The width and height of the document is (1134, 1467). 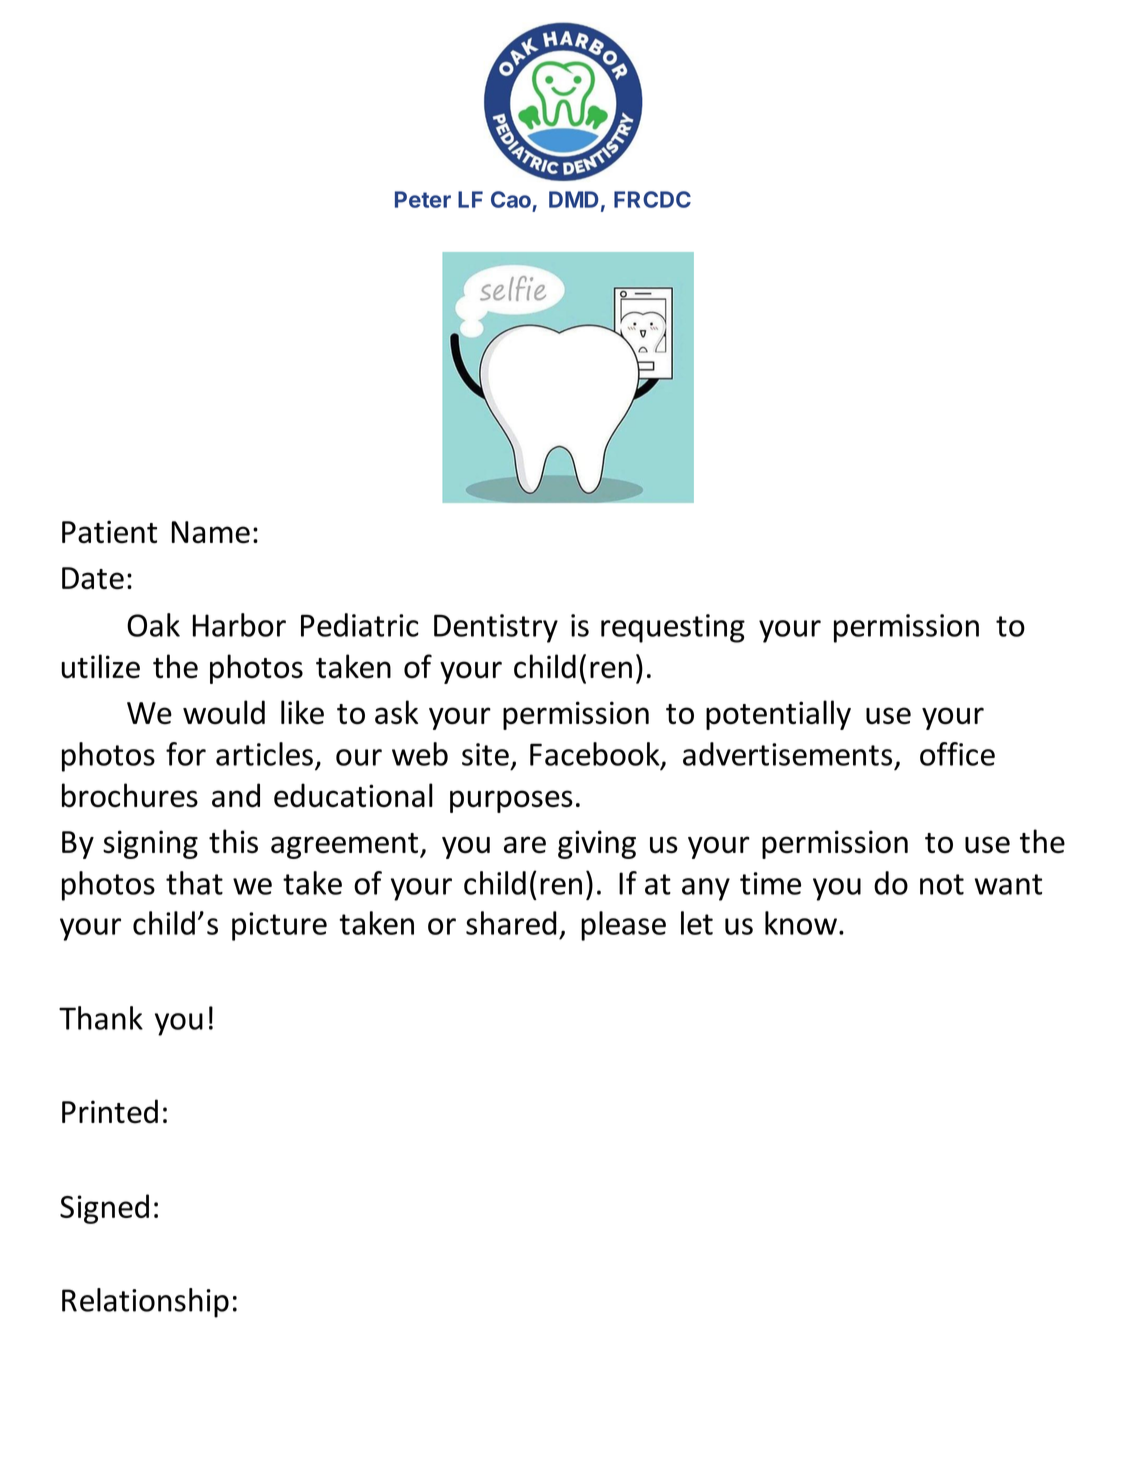 I want to click on Dentistry, so click(x=496, y=628).
